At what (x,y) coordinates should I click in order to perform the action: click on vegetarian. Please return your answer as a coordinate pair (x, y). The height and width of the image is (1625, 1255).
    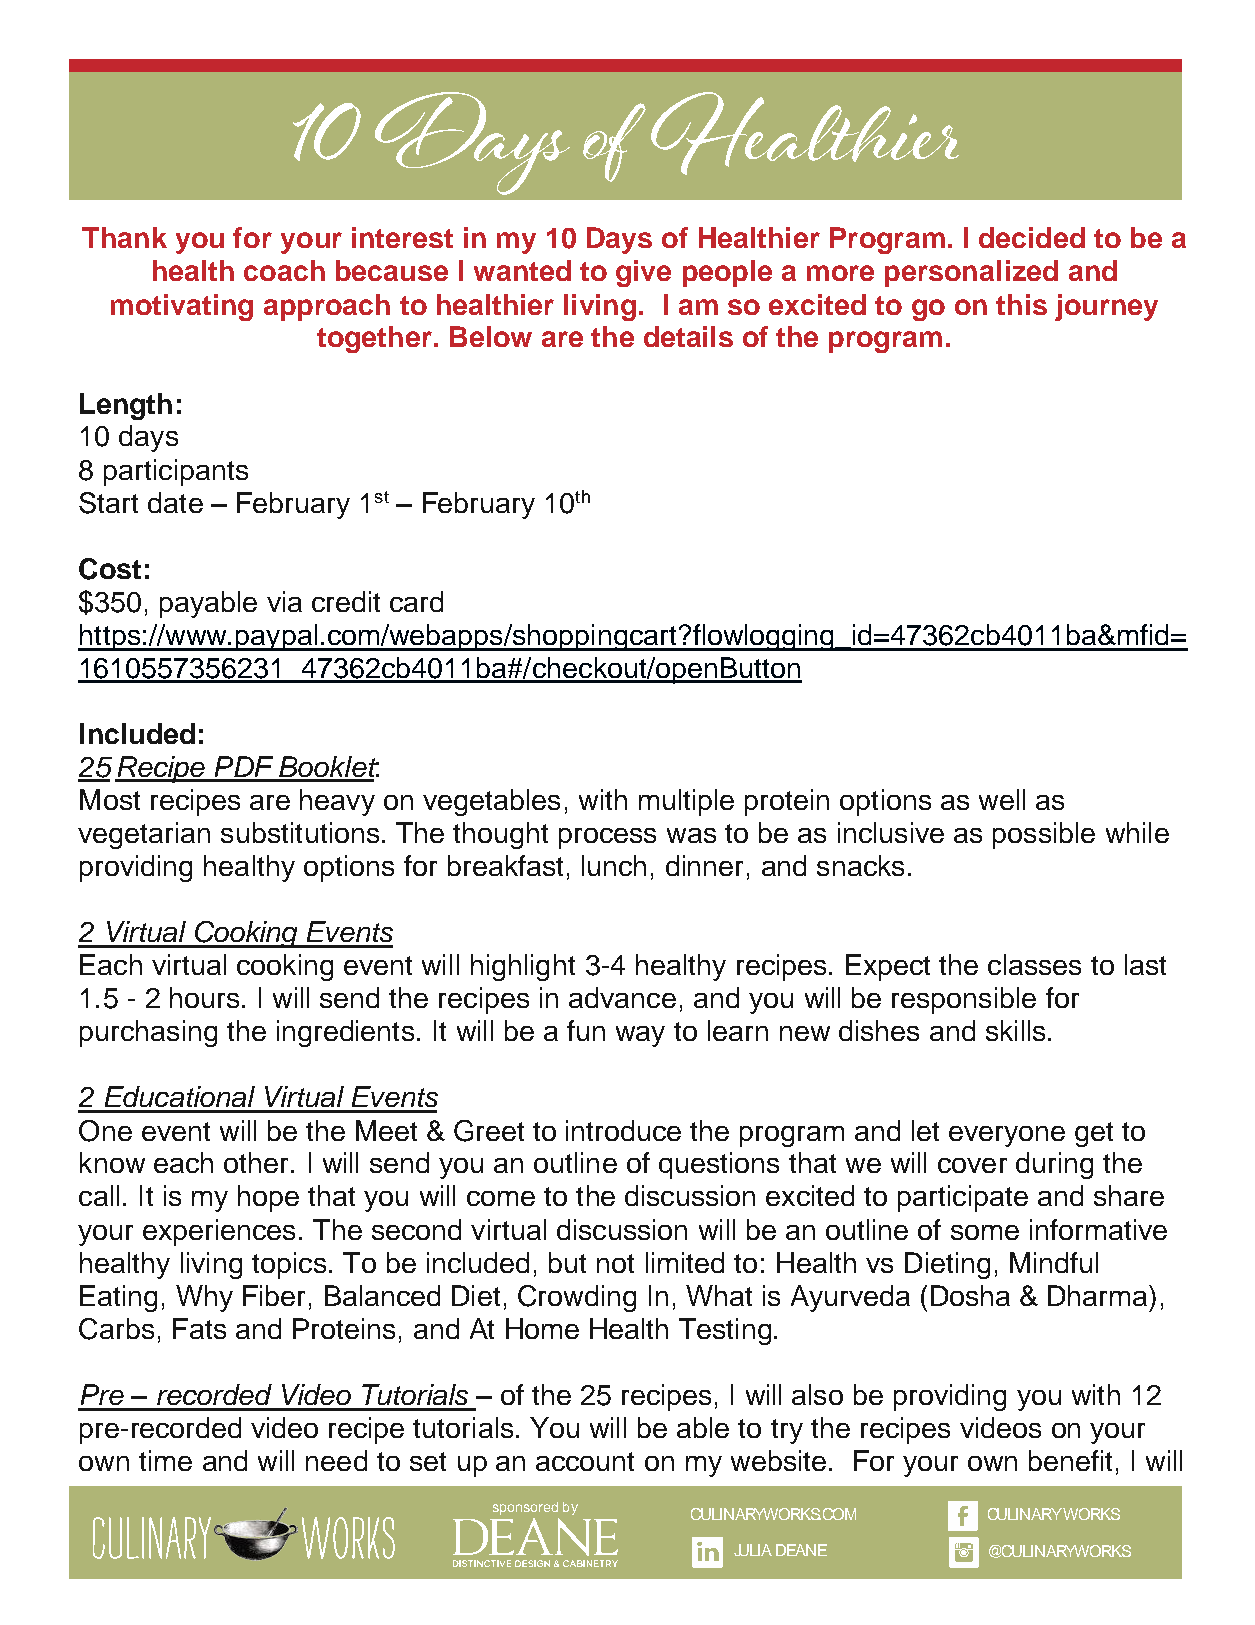
    Looking at the image, I should click on (144, 835).
